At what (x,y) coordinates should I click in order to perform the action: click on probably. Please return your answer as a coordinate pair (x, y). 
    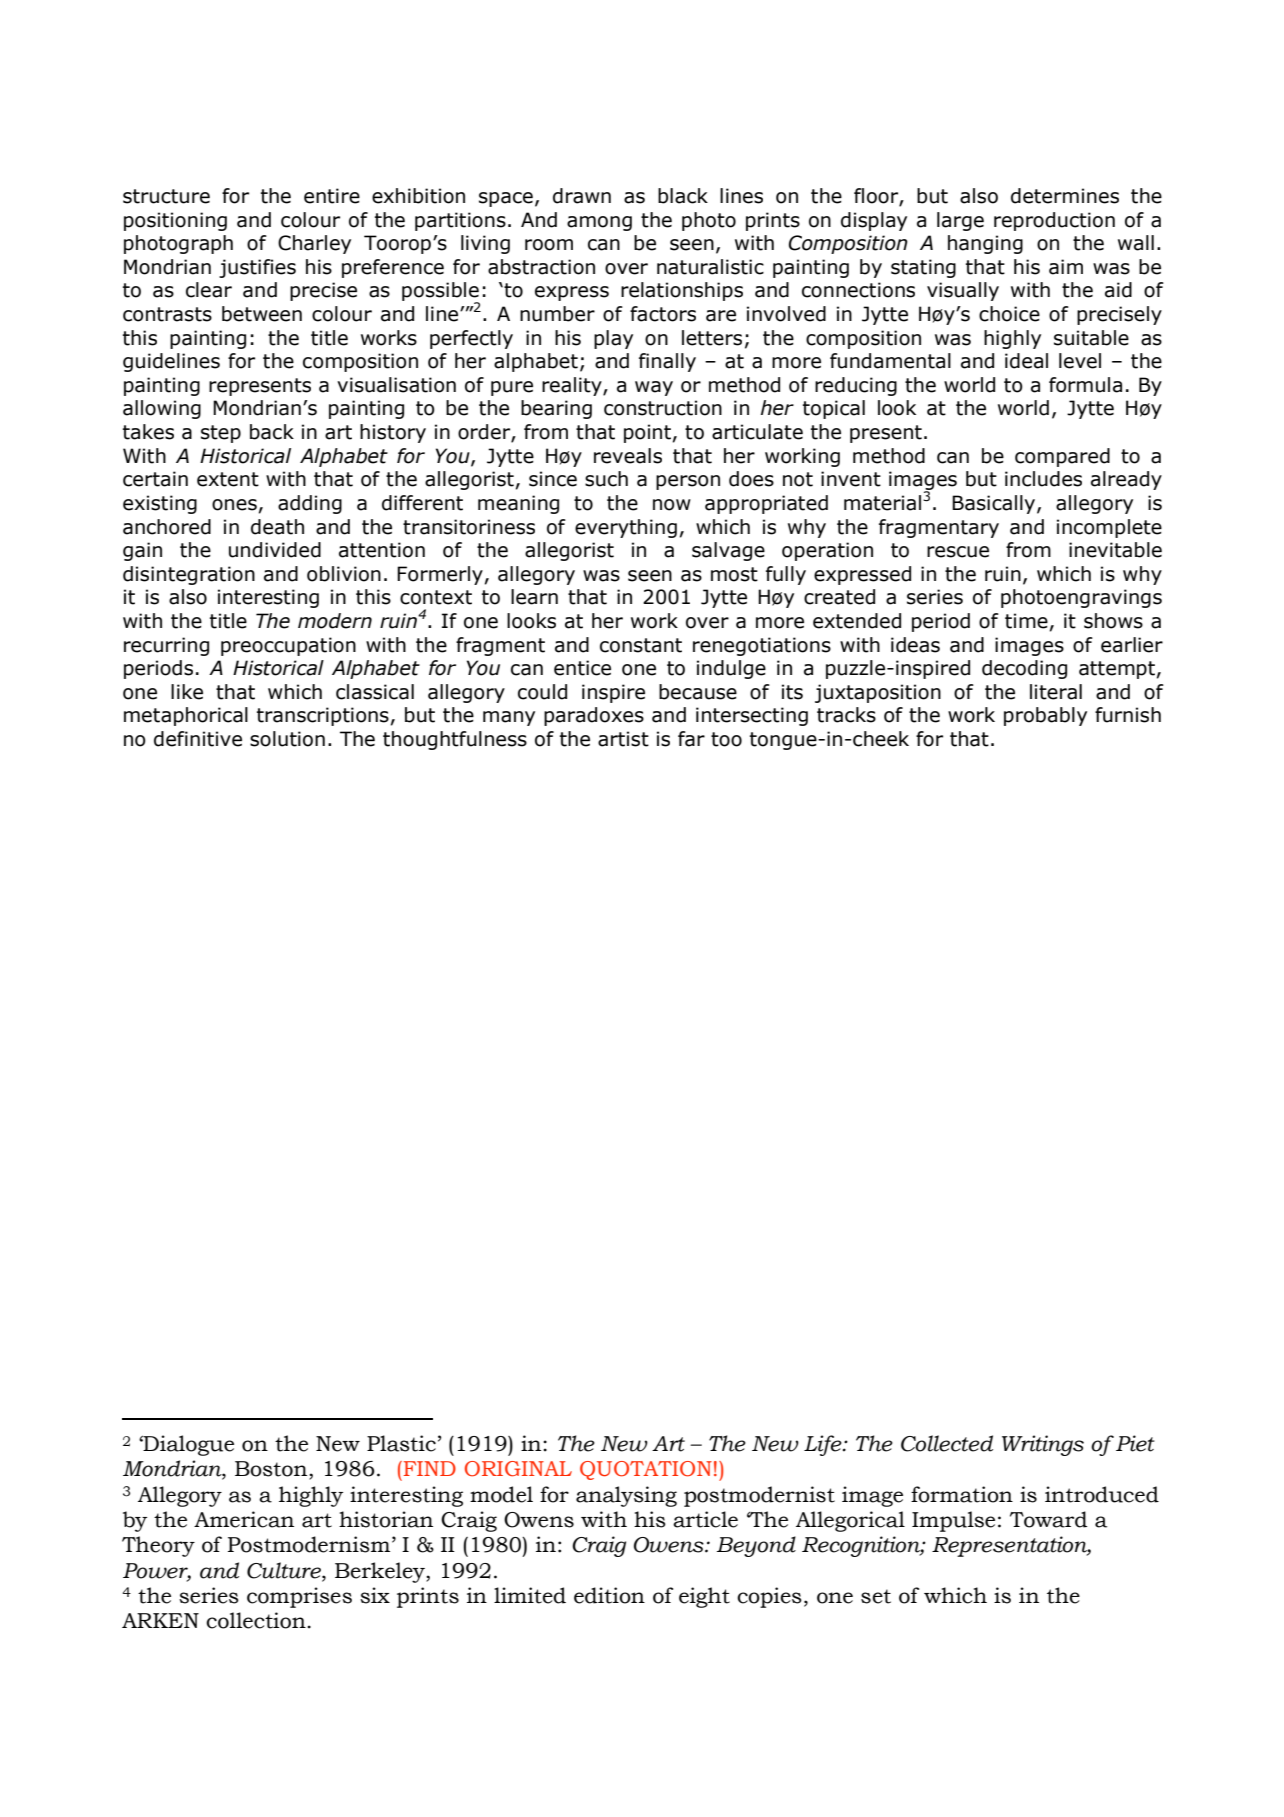
    Looking at the image, I should click on (1045, 716).
